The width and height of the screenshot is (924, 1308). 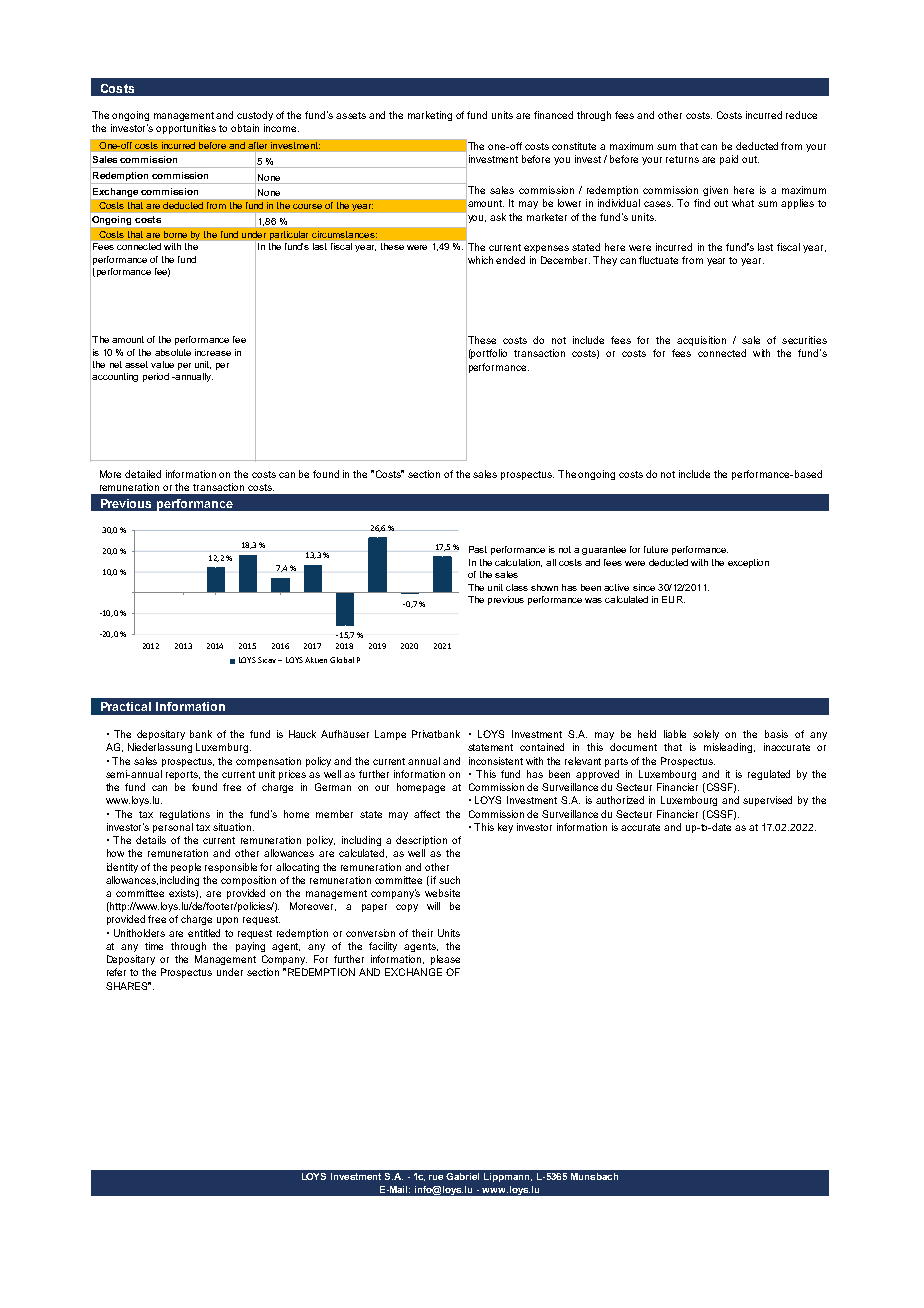 What do you see at coordinates (430, 116) in the screenshot?
I see `marketing` at bounding box center [430, 116].
